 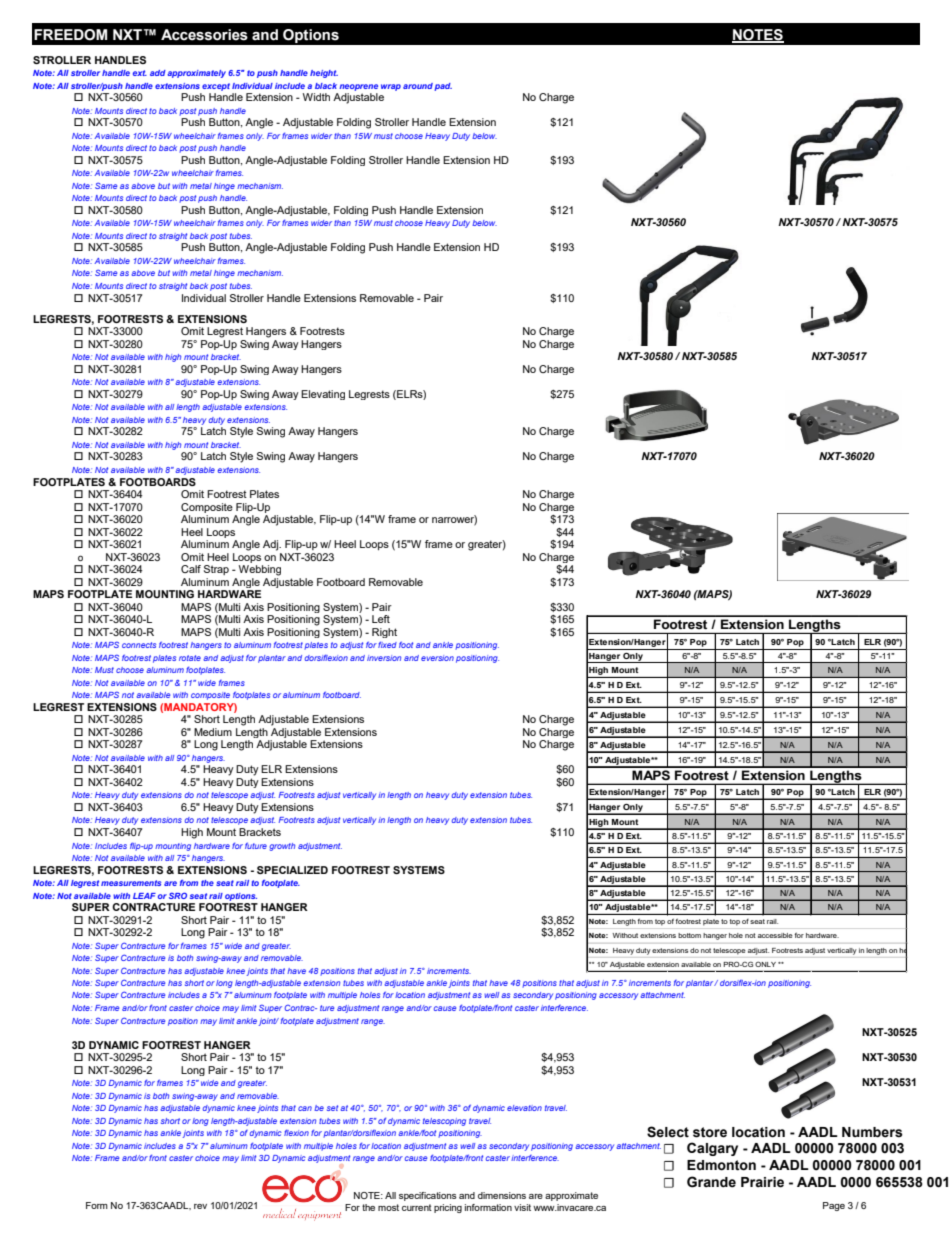 What do you see at coordinates (387, 645) in the screenshot?
I see `fixed` at bounding box center [387, 645].
